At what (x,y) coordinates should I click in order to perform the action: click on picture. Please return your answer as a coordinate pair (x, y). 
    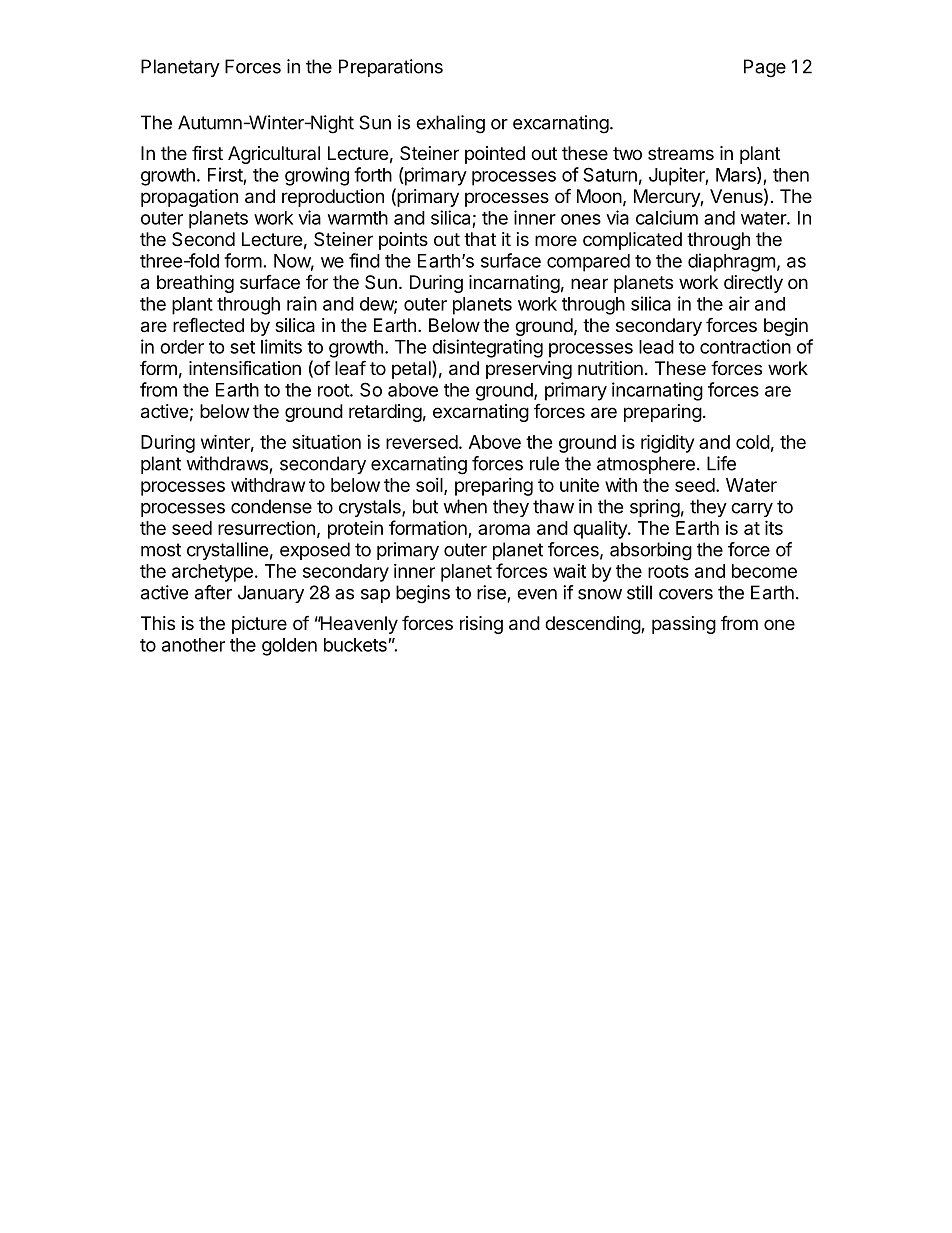
    Looking at the image, I should click on (259, 625).
